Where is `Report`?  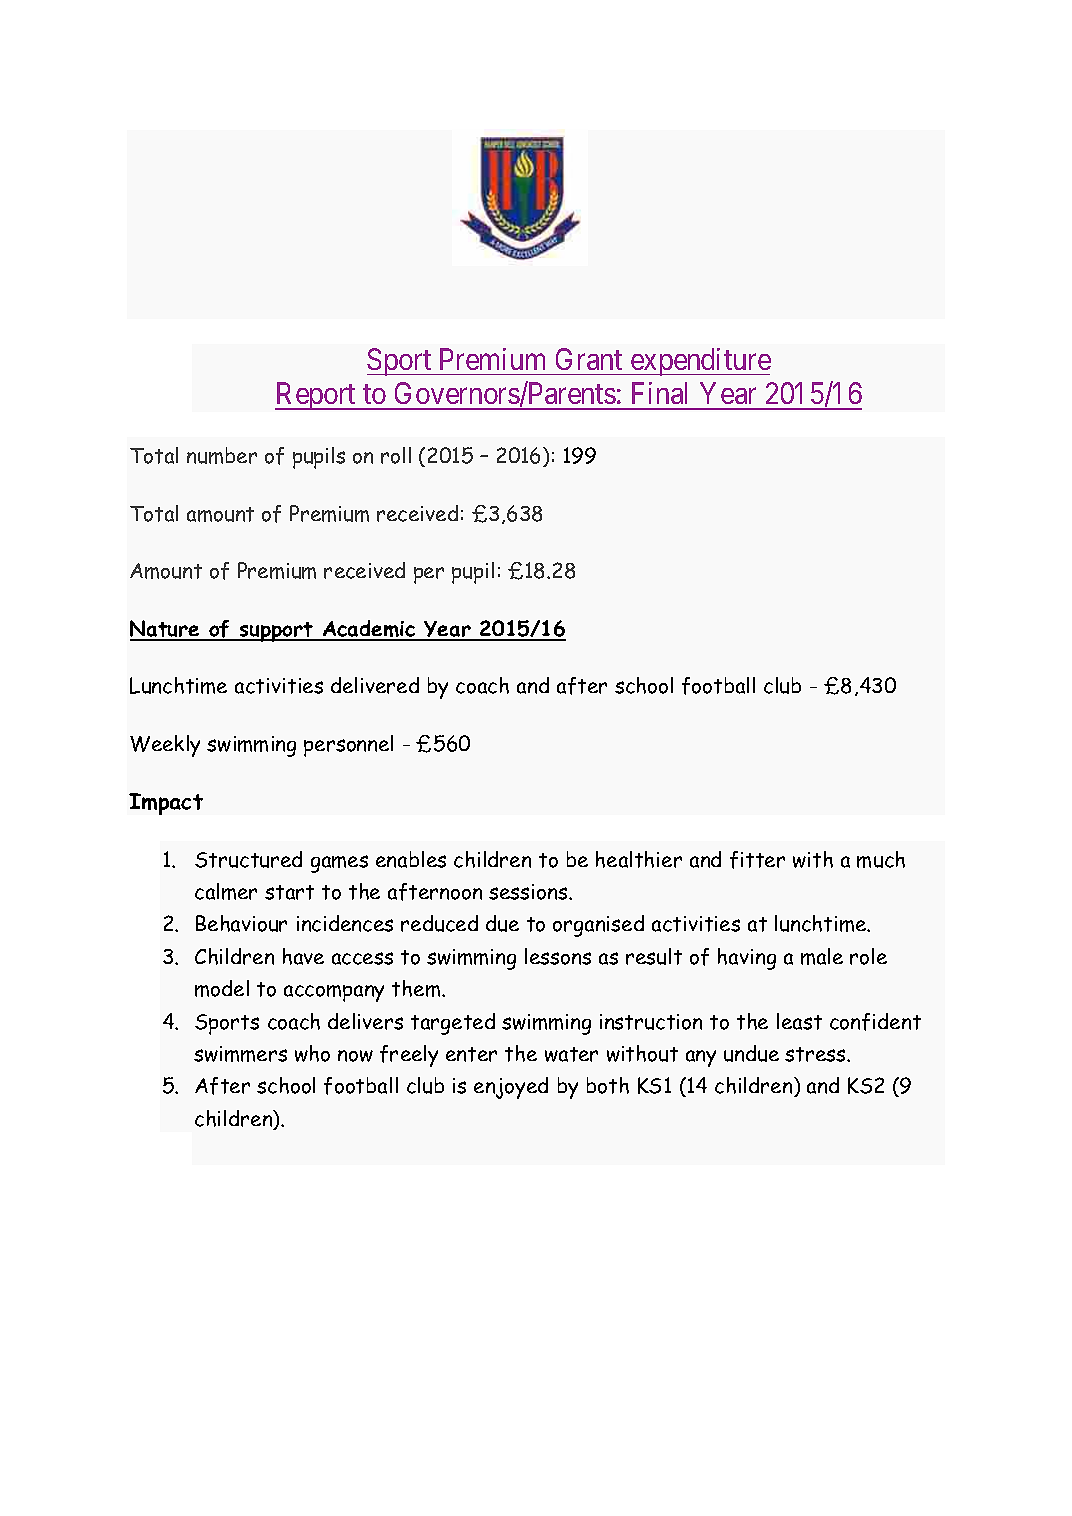 Report is located at coordinates (317, 396).
